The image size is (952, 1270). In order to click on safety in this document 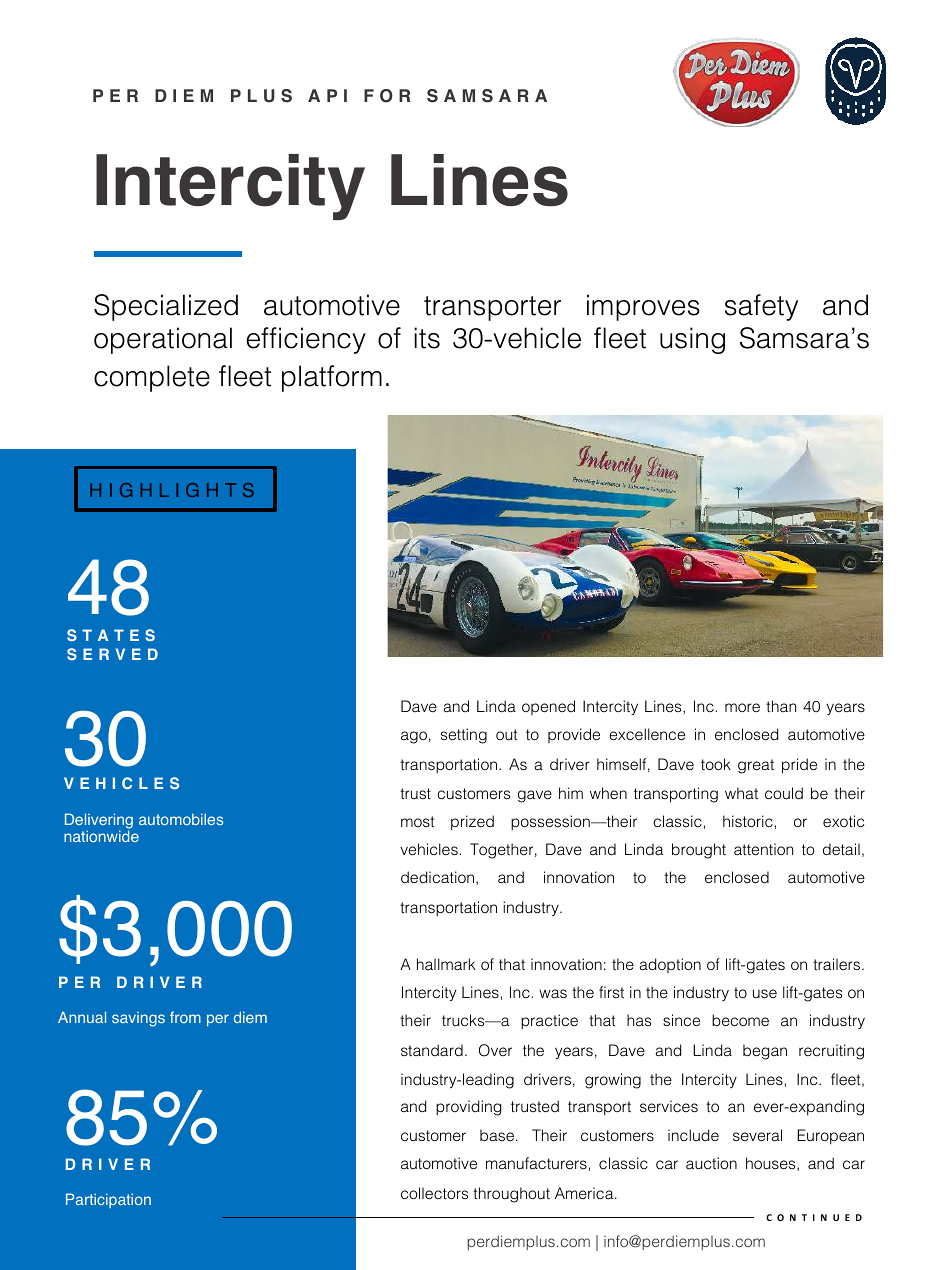, I will do `click(761, 307)`.
